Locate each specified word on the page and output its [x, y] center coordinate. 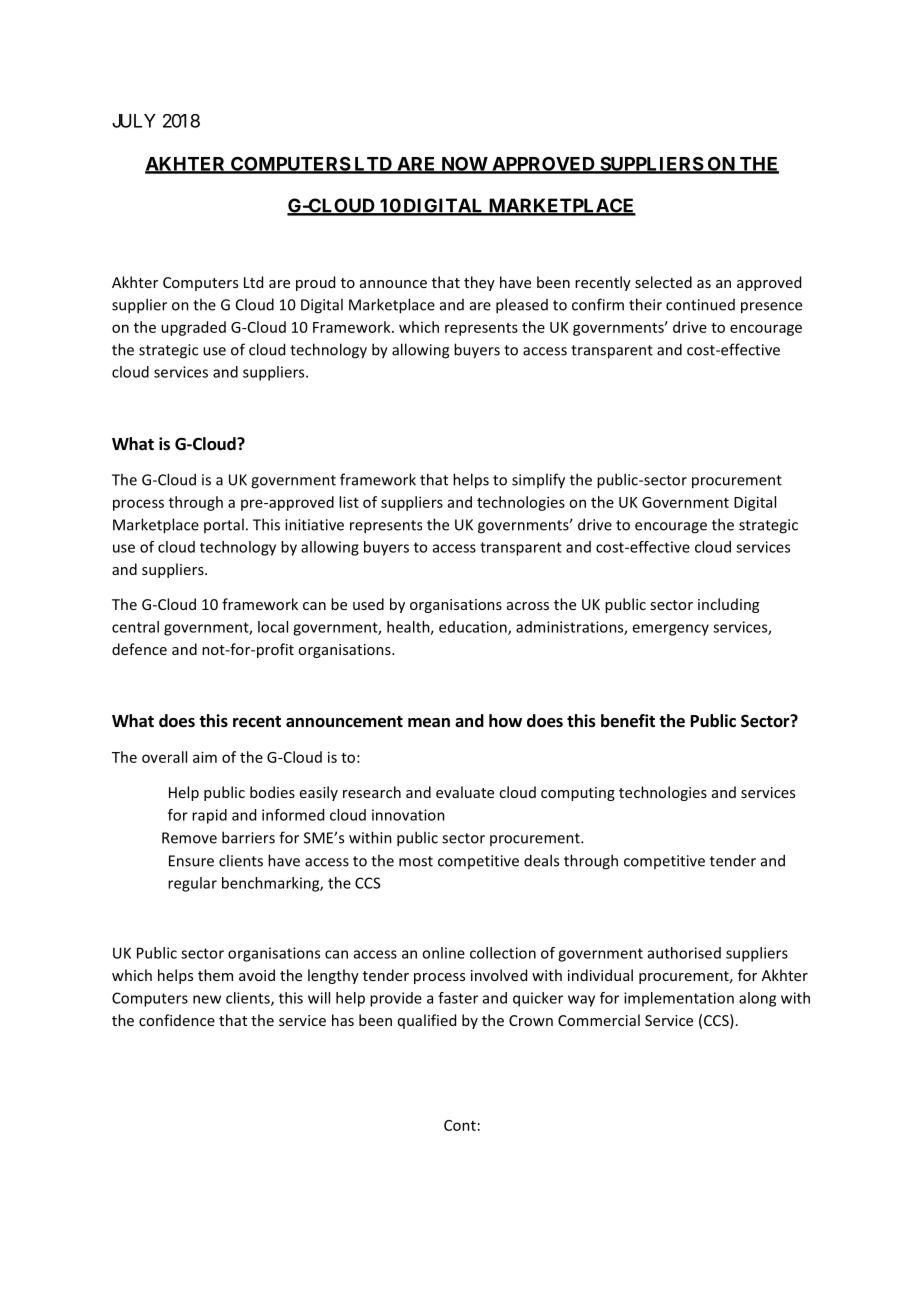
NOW [464, 165]
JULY [134, 121]
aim [205, 757]
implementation [679, 999]
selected [663, 282]
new [207, 999]
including [728, 605]
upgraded [193, 328]
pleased [522, 306]
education [474, 628]
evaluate [465, 792]
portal [224, 525]
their [645, 304]
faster [458, 998]
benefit [628, 721]
